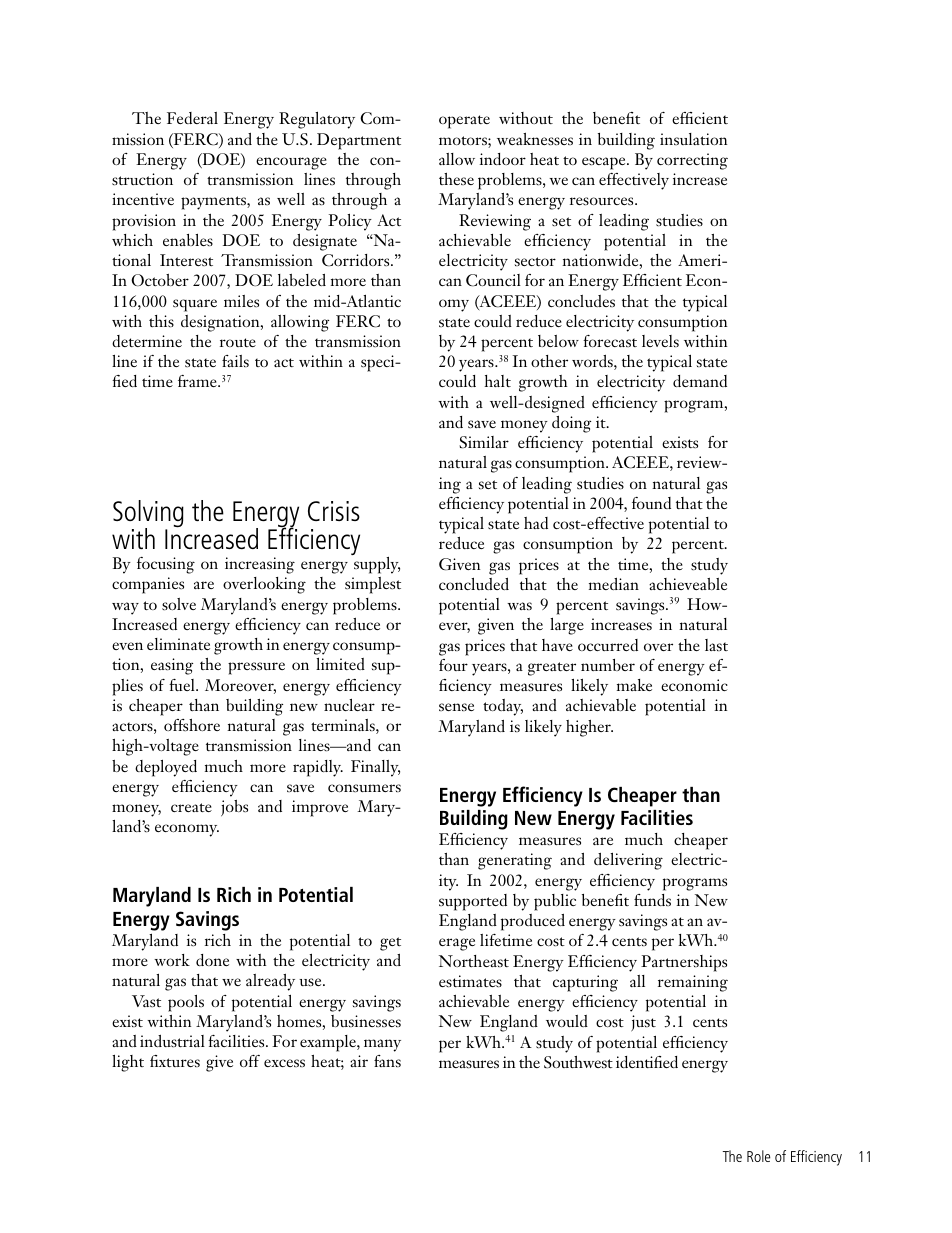 The width and height of the screenshot is (952, 1233). Describe the element at coordinates (692, 161) in the screenshot. I see `correcting` at that location.
